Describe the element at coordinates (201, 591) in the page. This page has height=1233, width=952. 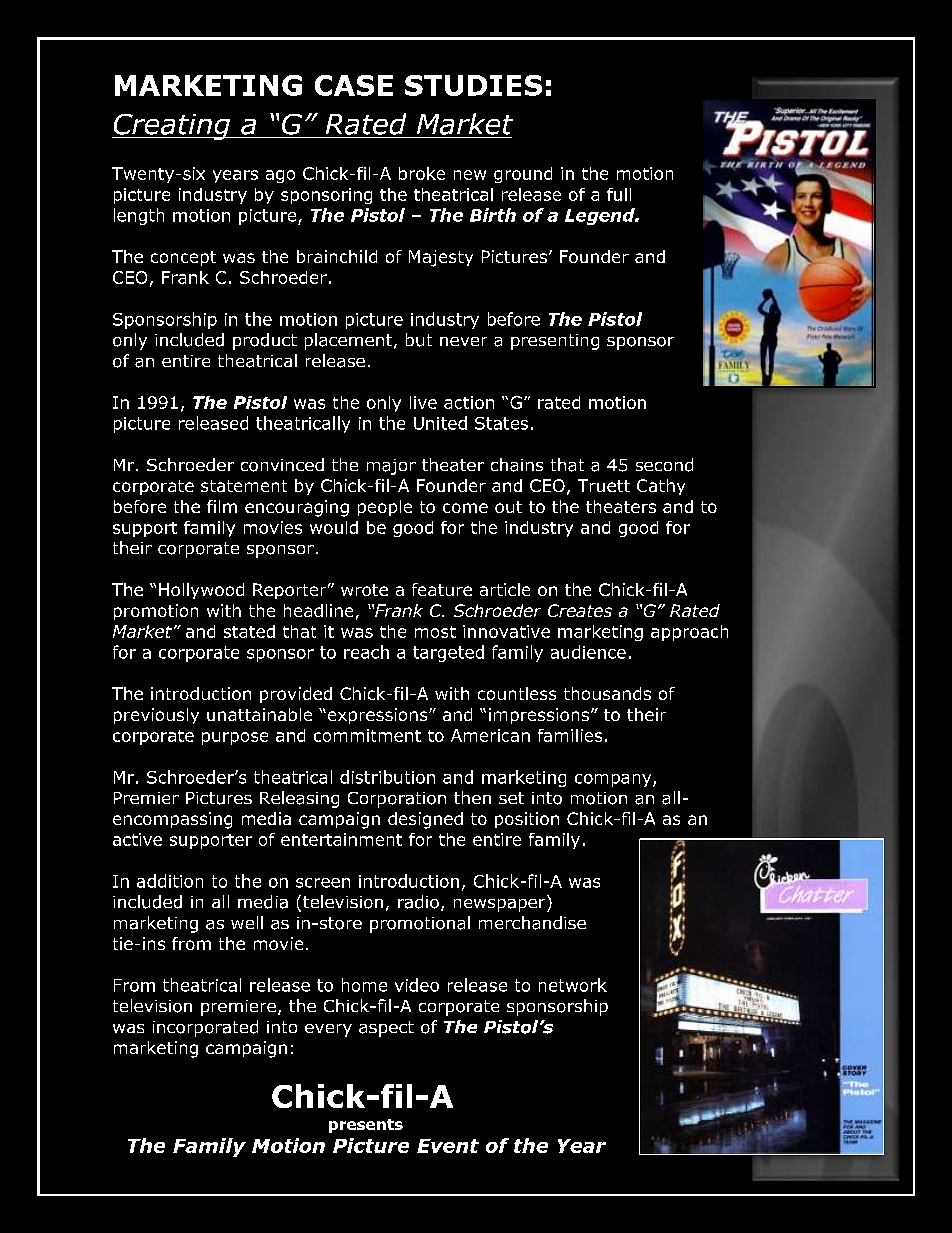
I see `Hollywood` at that location.
